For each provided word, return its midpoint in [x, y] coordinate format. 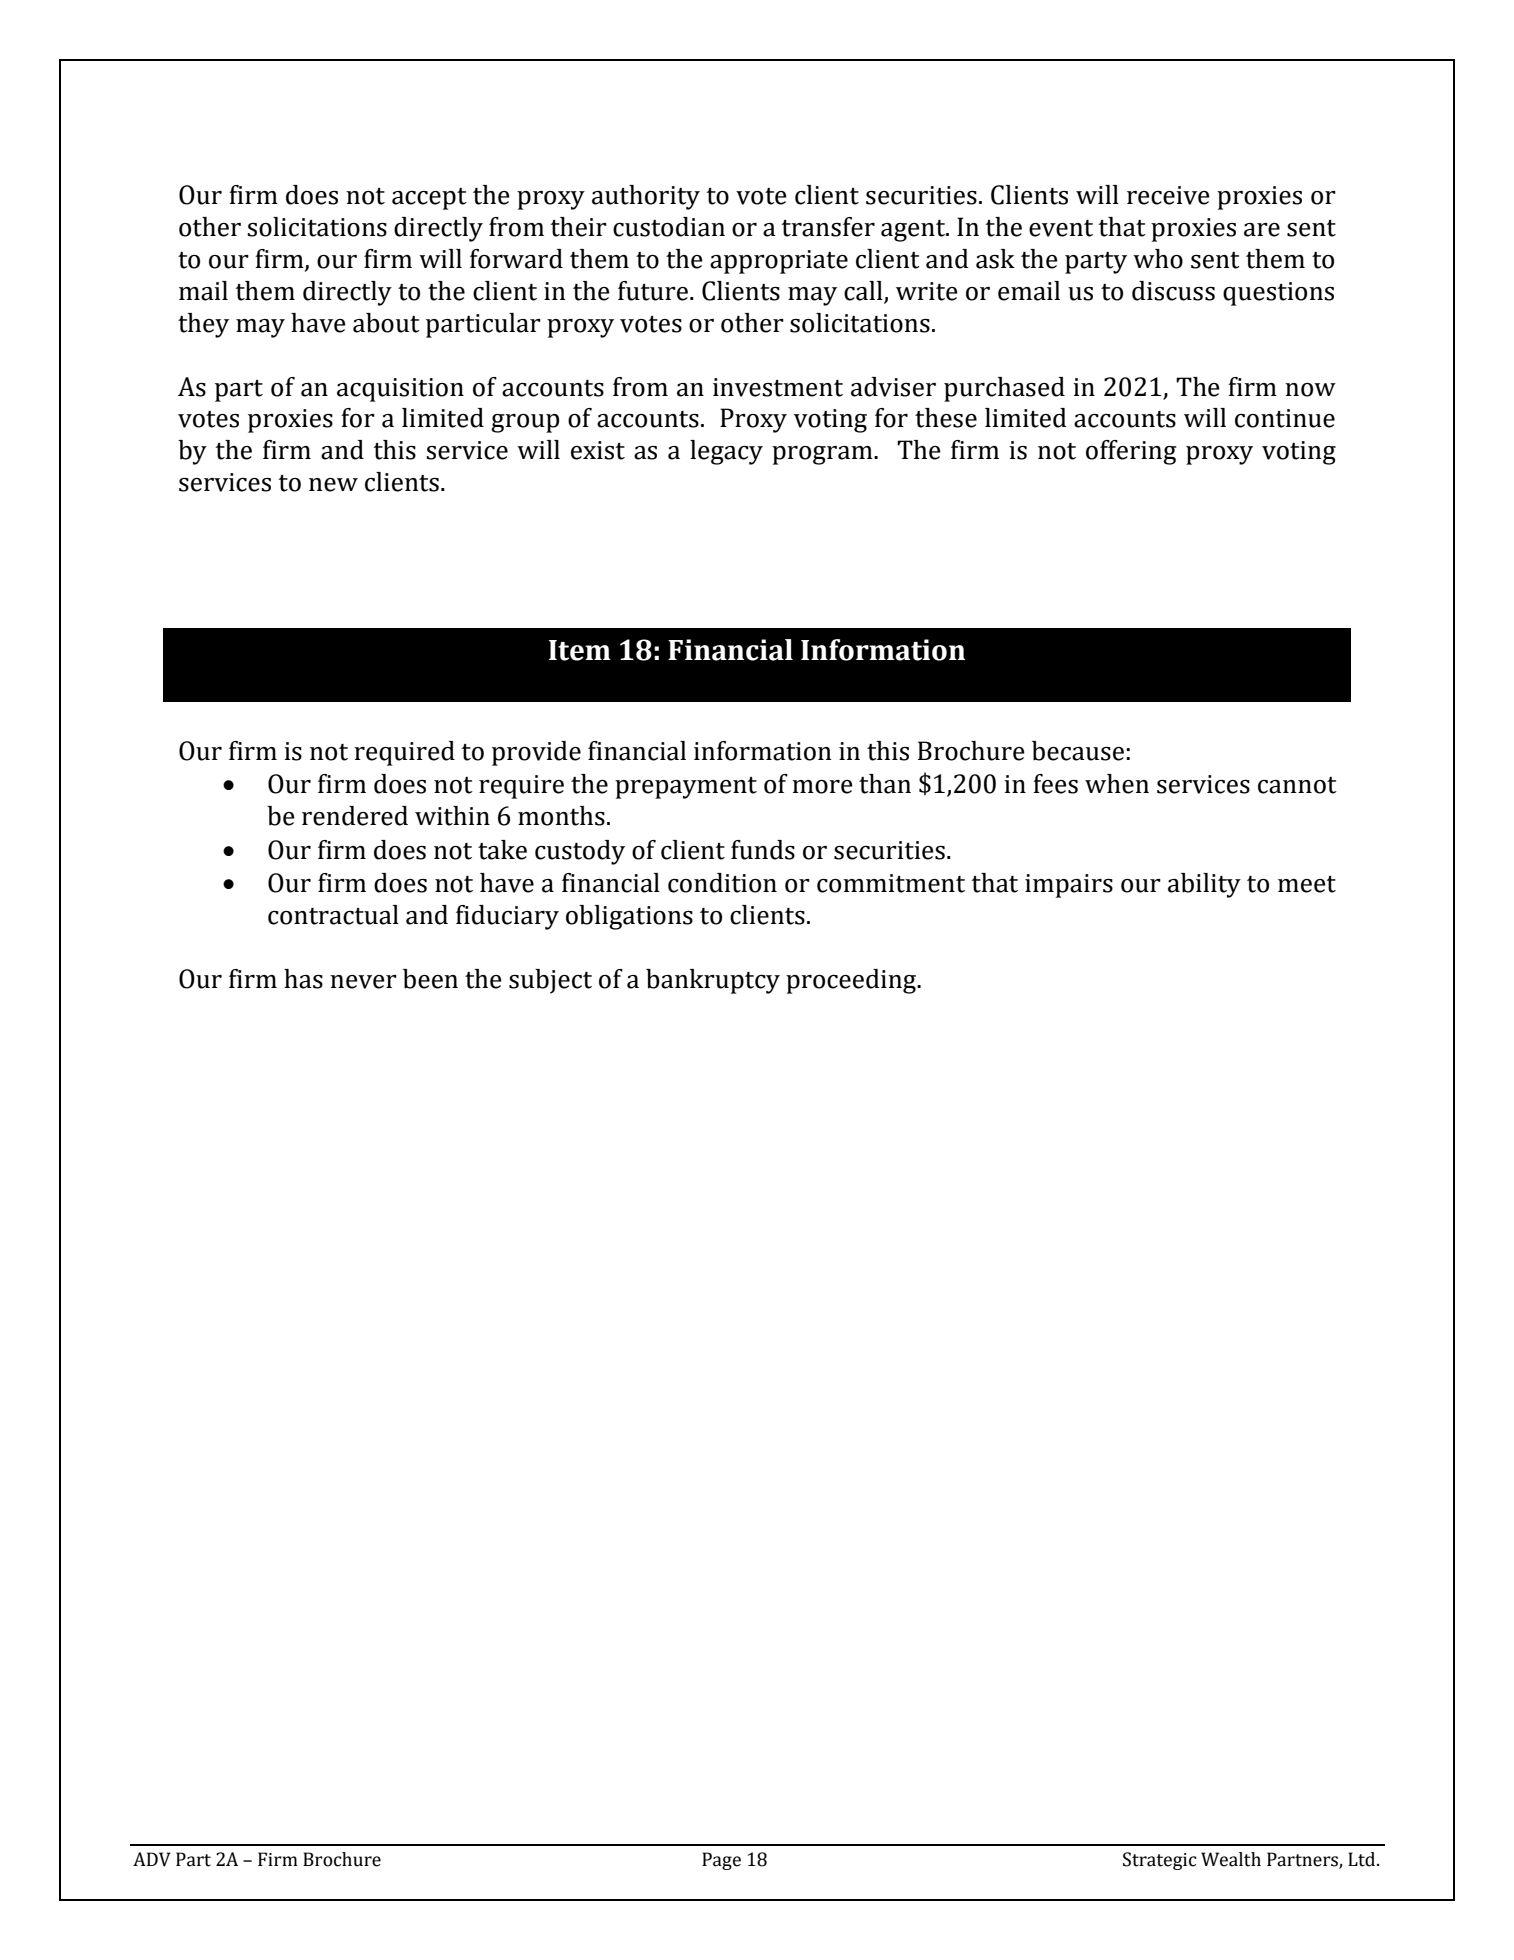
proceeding [852, 981]
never [363, 982]
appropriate [779, 262]
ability [1204, 885]
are [1262, 230]
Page [721, 1861]
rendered [355, 816]
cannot [1297, 785]
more [822, 787]
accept [429, 199]
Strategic [1160, 1861]
